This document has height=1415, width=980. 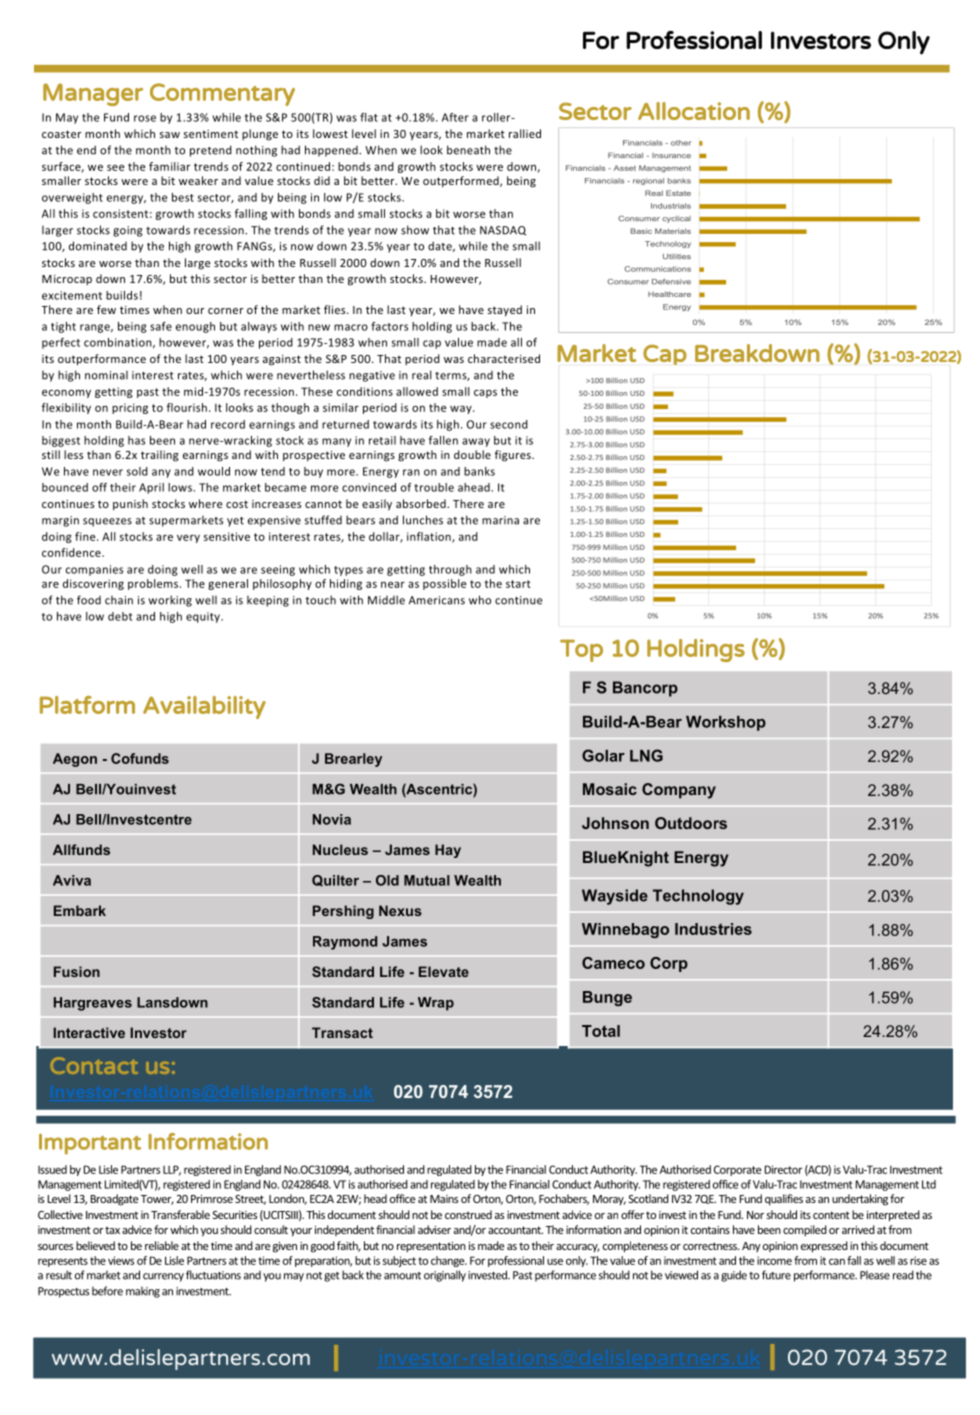 What do you see at coordinates (694, 111) in the document?
I see `Allocation` at bounding box center [694, 111].
